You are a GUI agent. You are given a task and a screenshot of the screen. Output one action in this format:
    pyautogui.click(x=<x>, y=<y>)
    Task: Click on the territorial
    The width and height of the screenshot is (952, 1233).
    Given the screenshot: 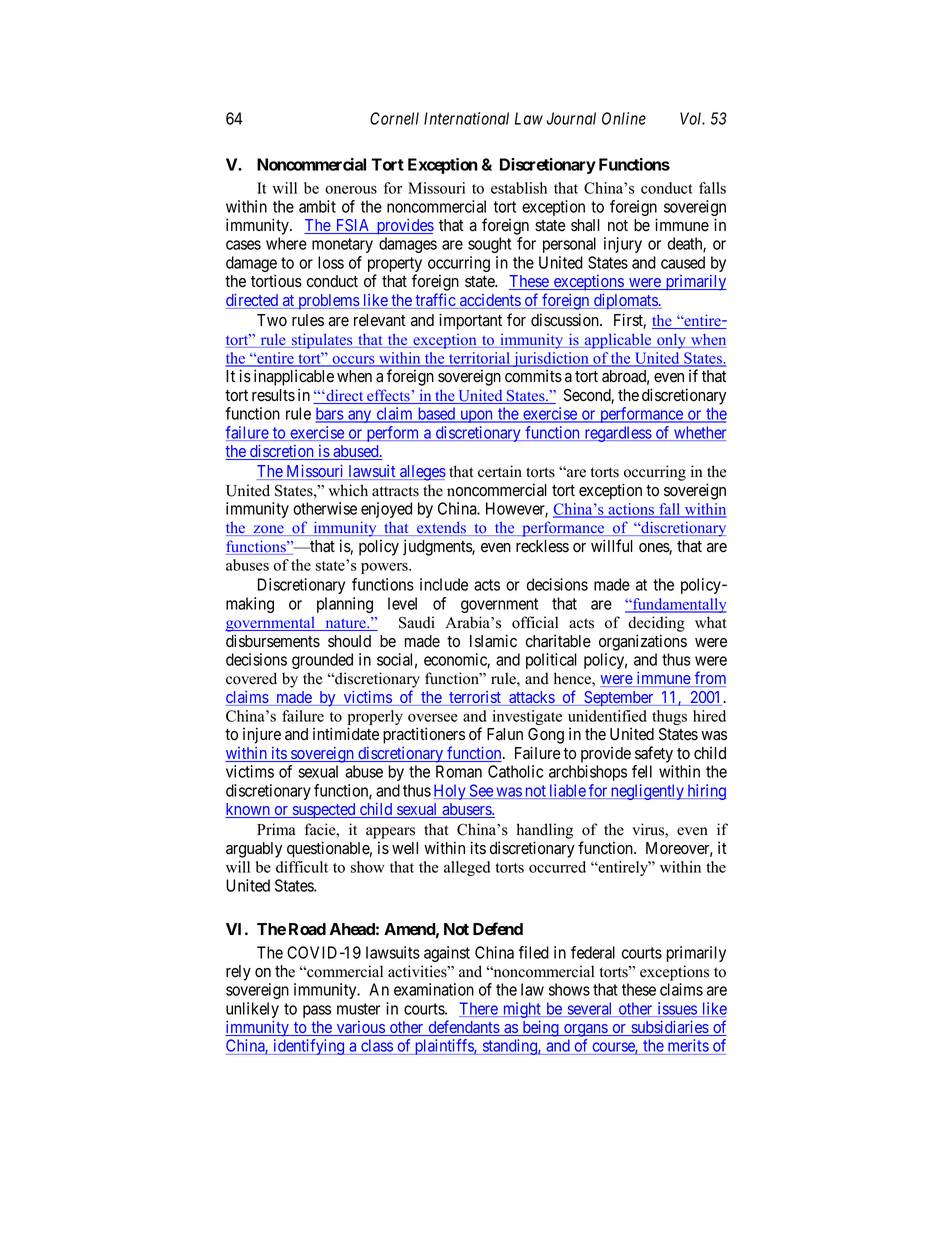 What is the action you would take?
    pyautogui.click(x=479, y=359)
